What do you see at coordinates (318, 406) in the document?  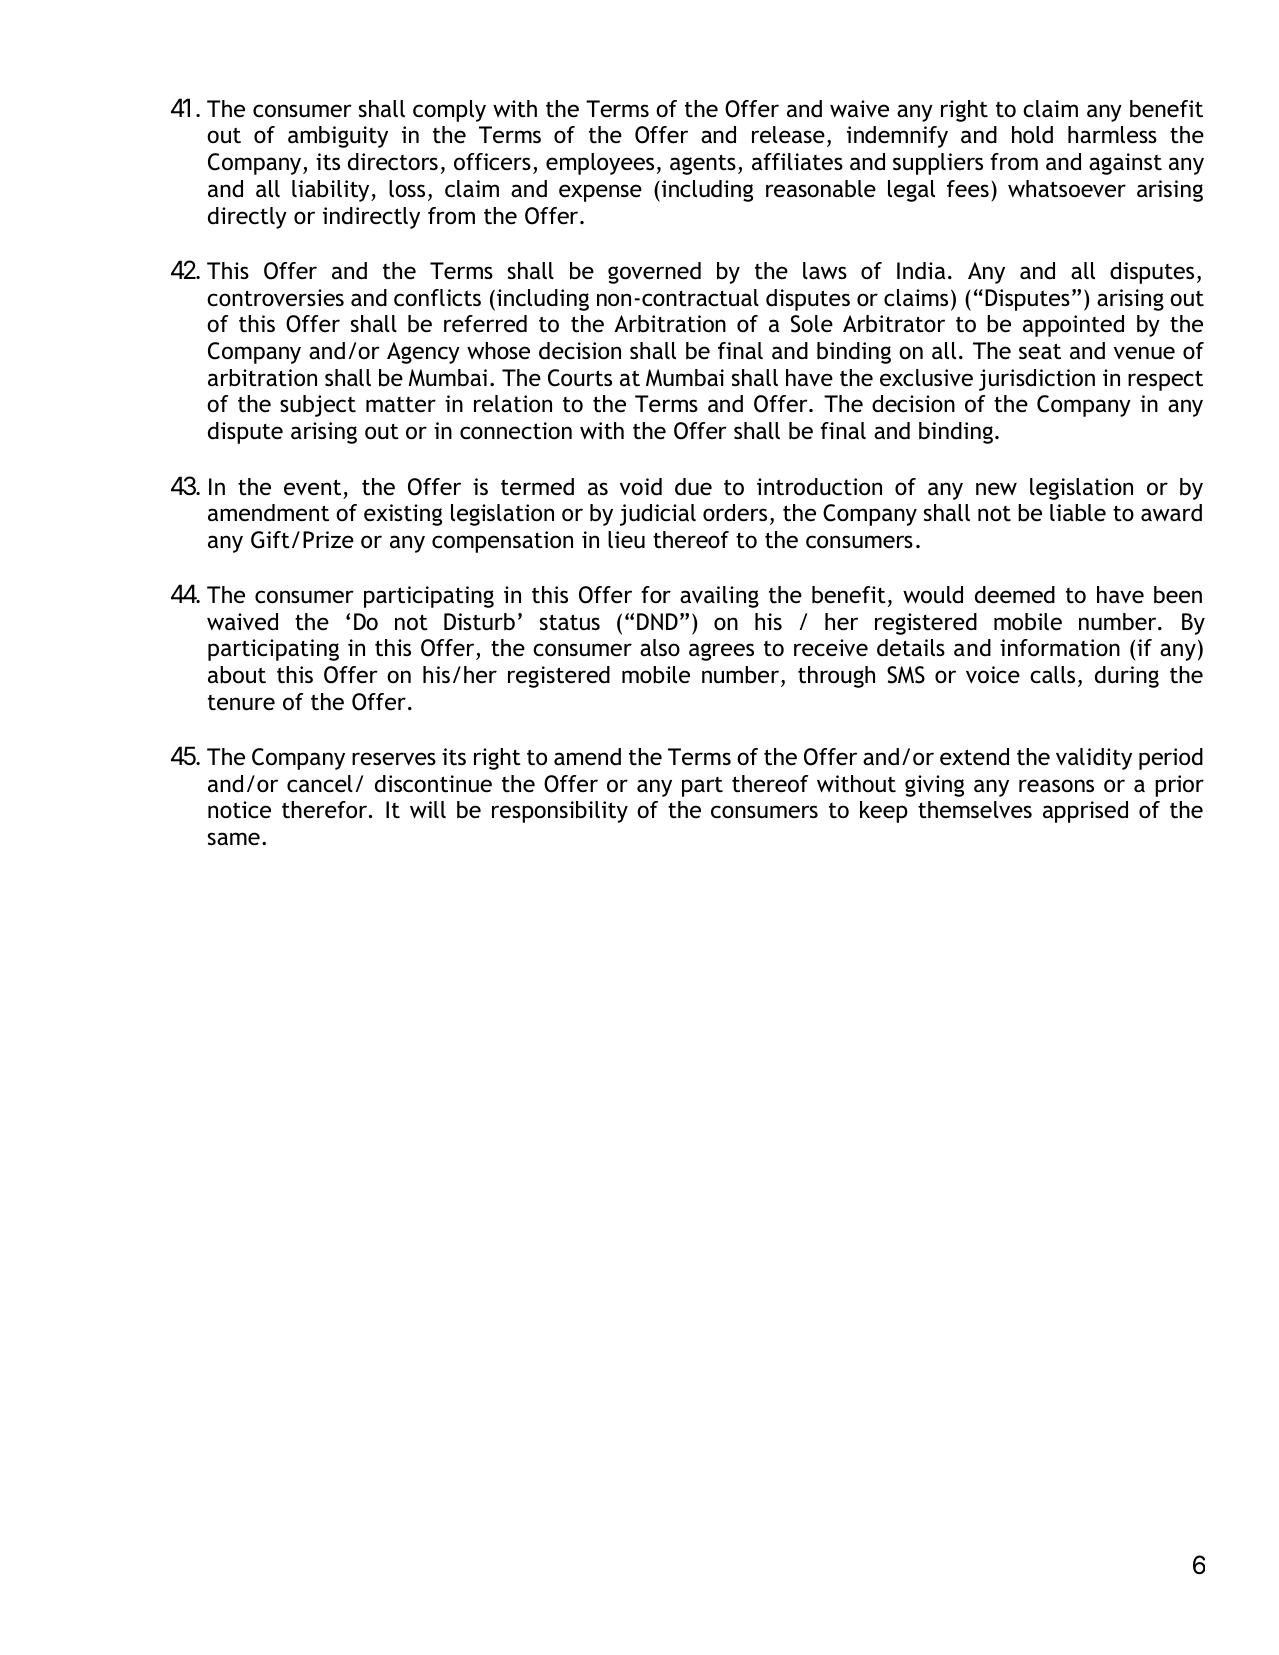 I see `subject` at bounding box center [318, 406].
